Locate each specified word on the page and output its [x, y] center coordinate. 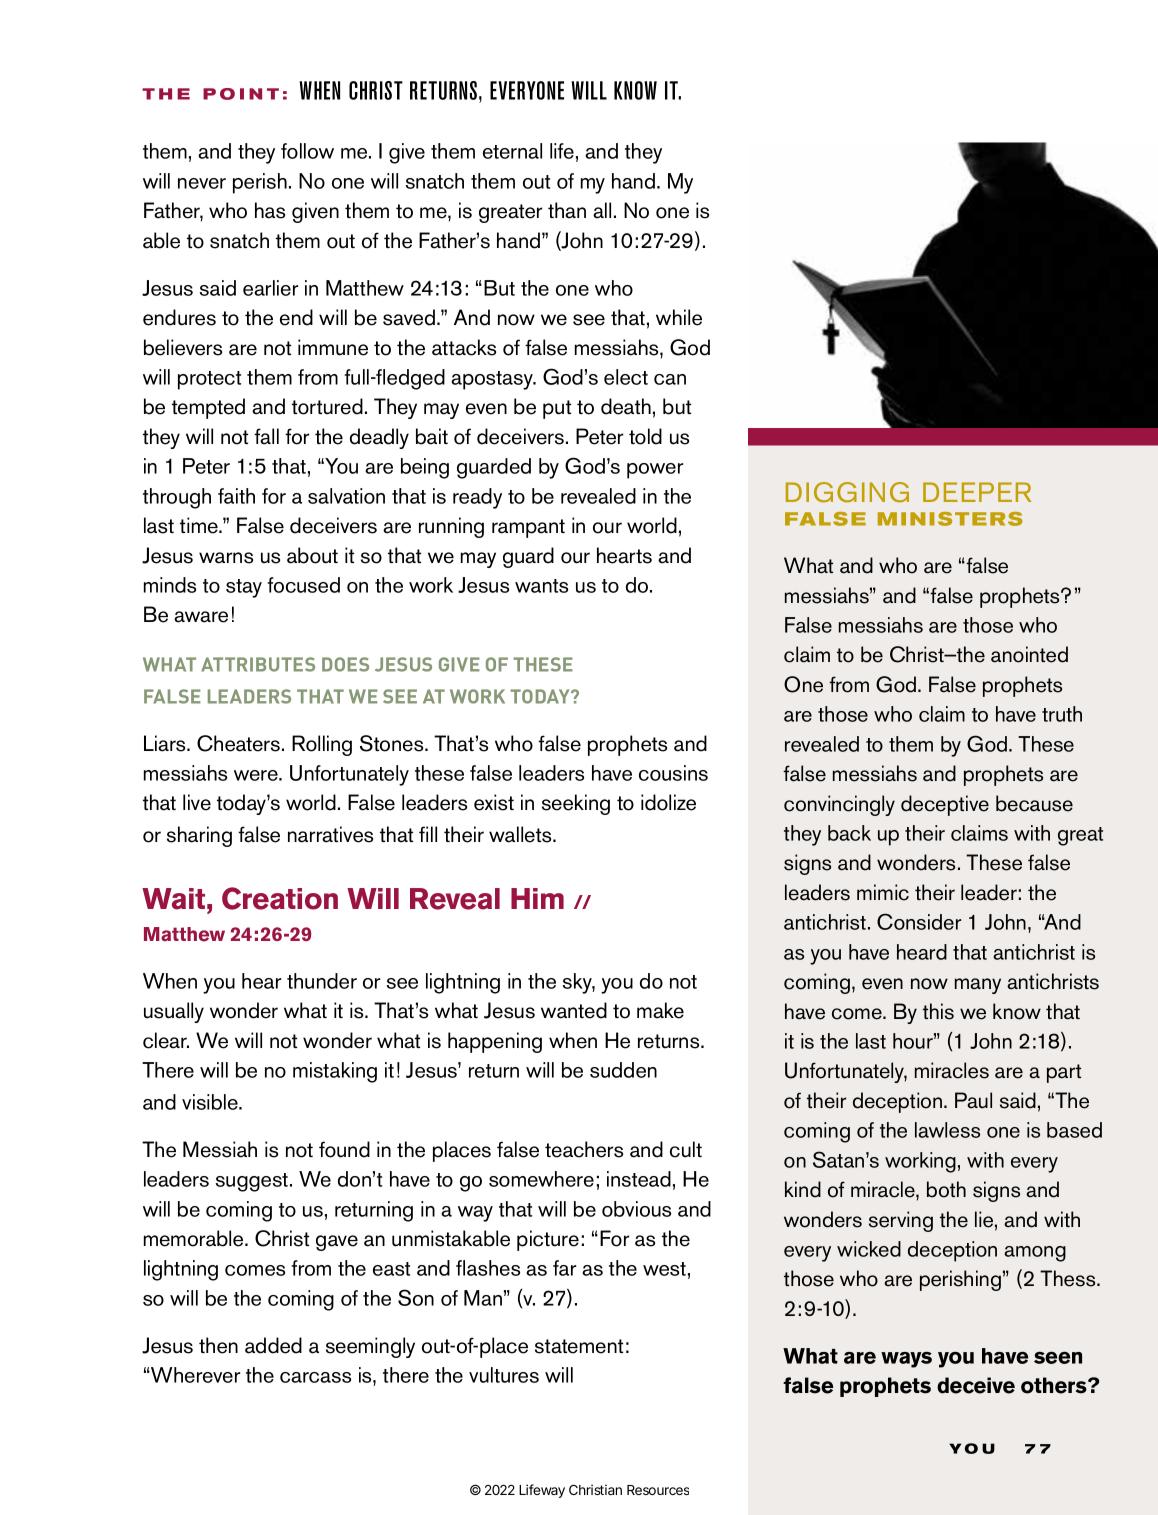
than [567, 210]
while [679, 317]
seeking [576, 804]
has [270, 210]
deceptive [945, 805]
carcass [315, 1377]
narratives [330, 834]
